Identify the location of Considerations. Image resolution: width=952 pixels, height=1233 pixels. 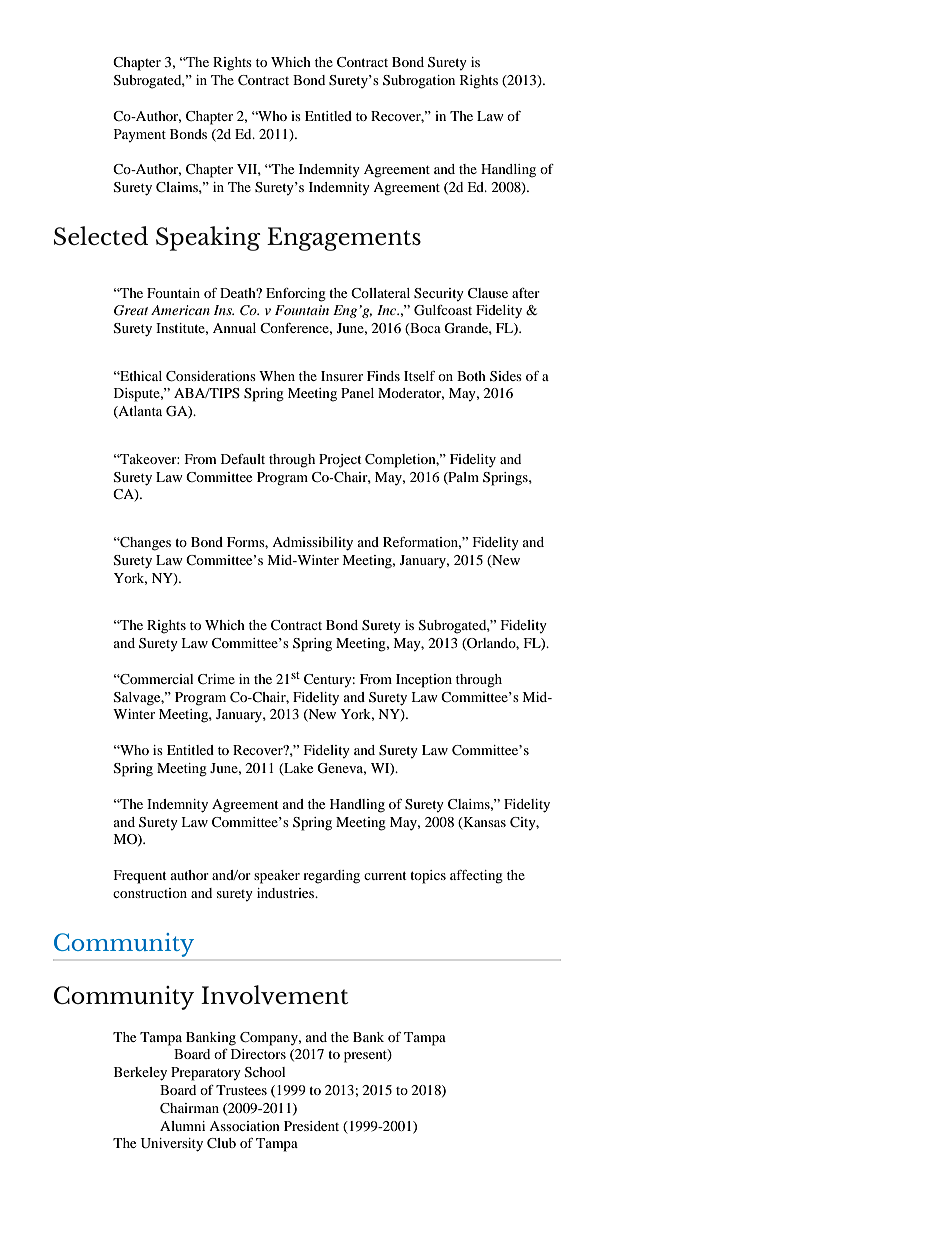
(211, 376).
